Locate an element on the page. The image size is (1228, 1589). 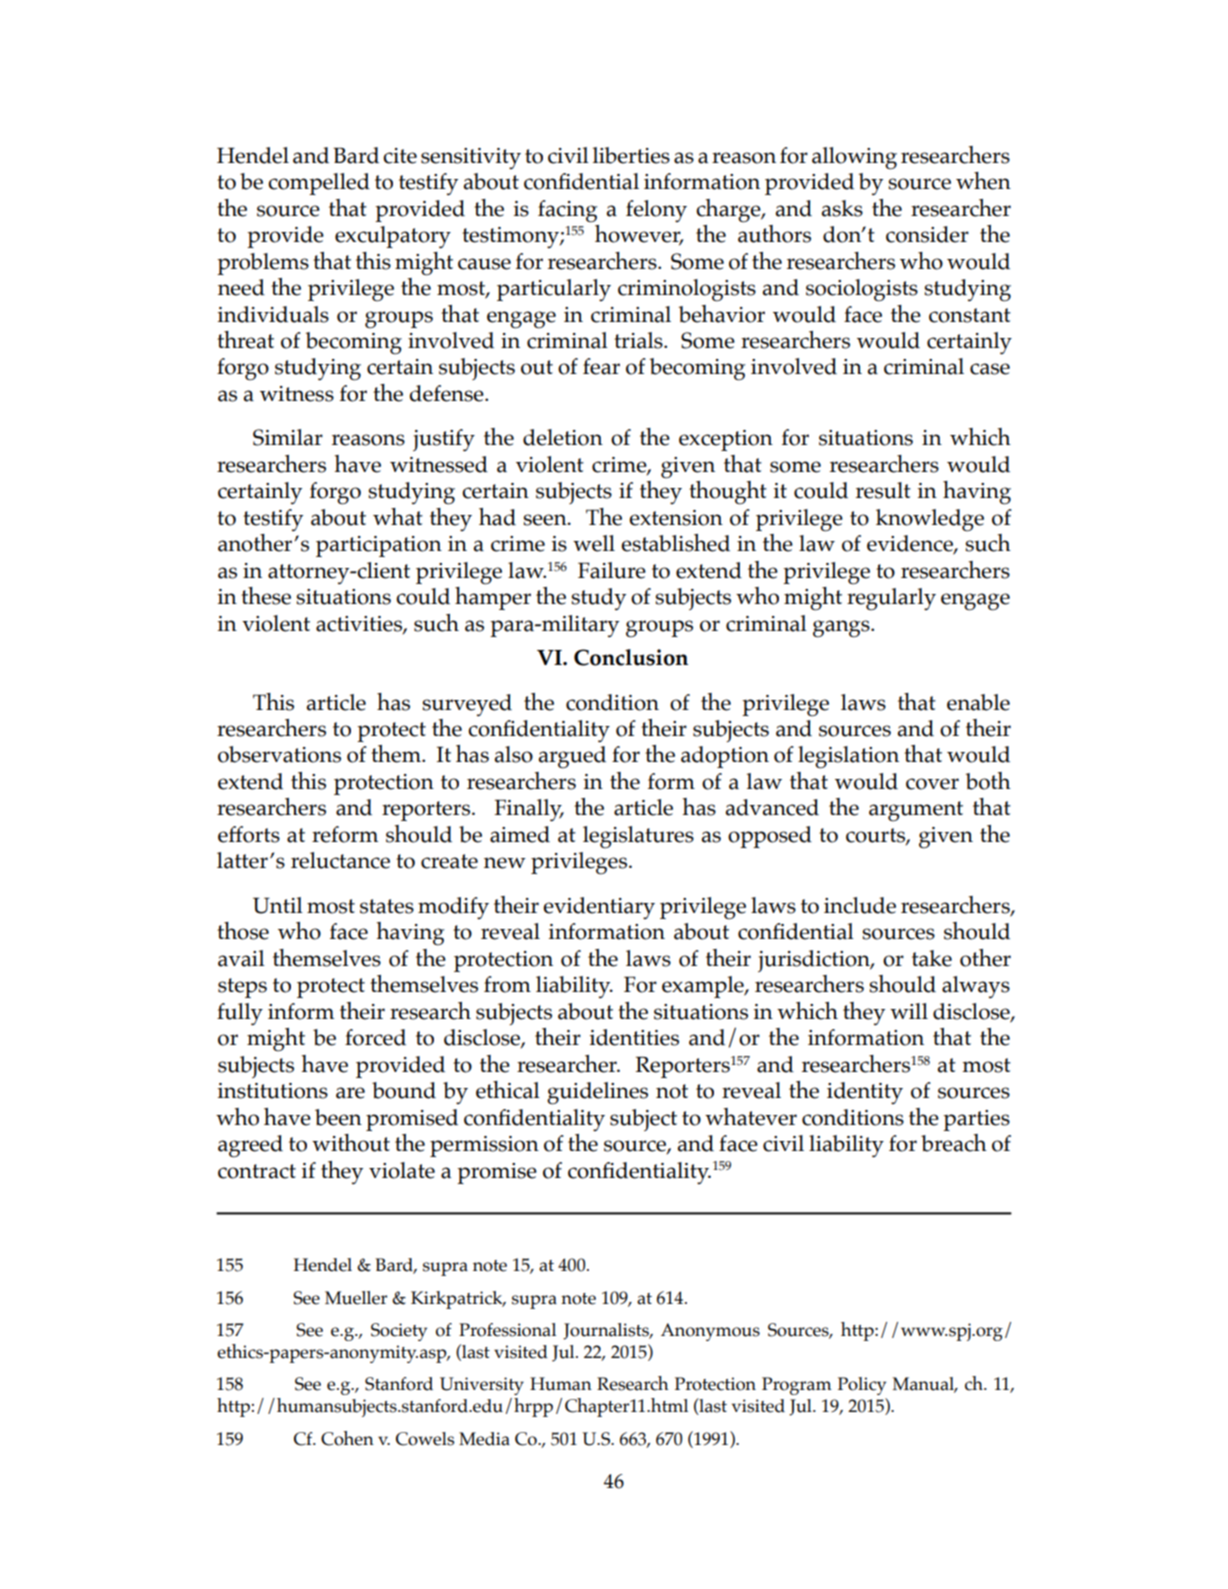
consider is located at coordinates (927, 234).
